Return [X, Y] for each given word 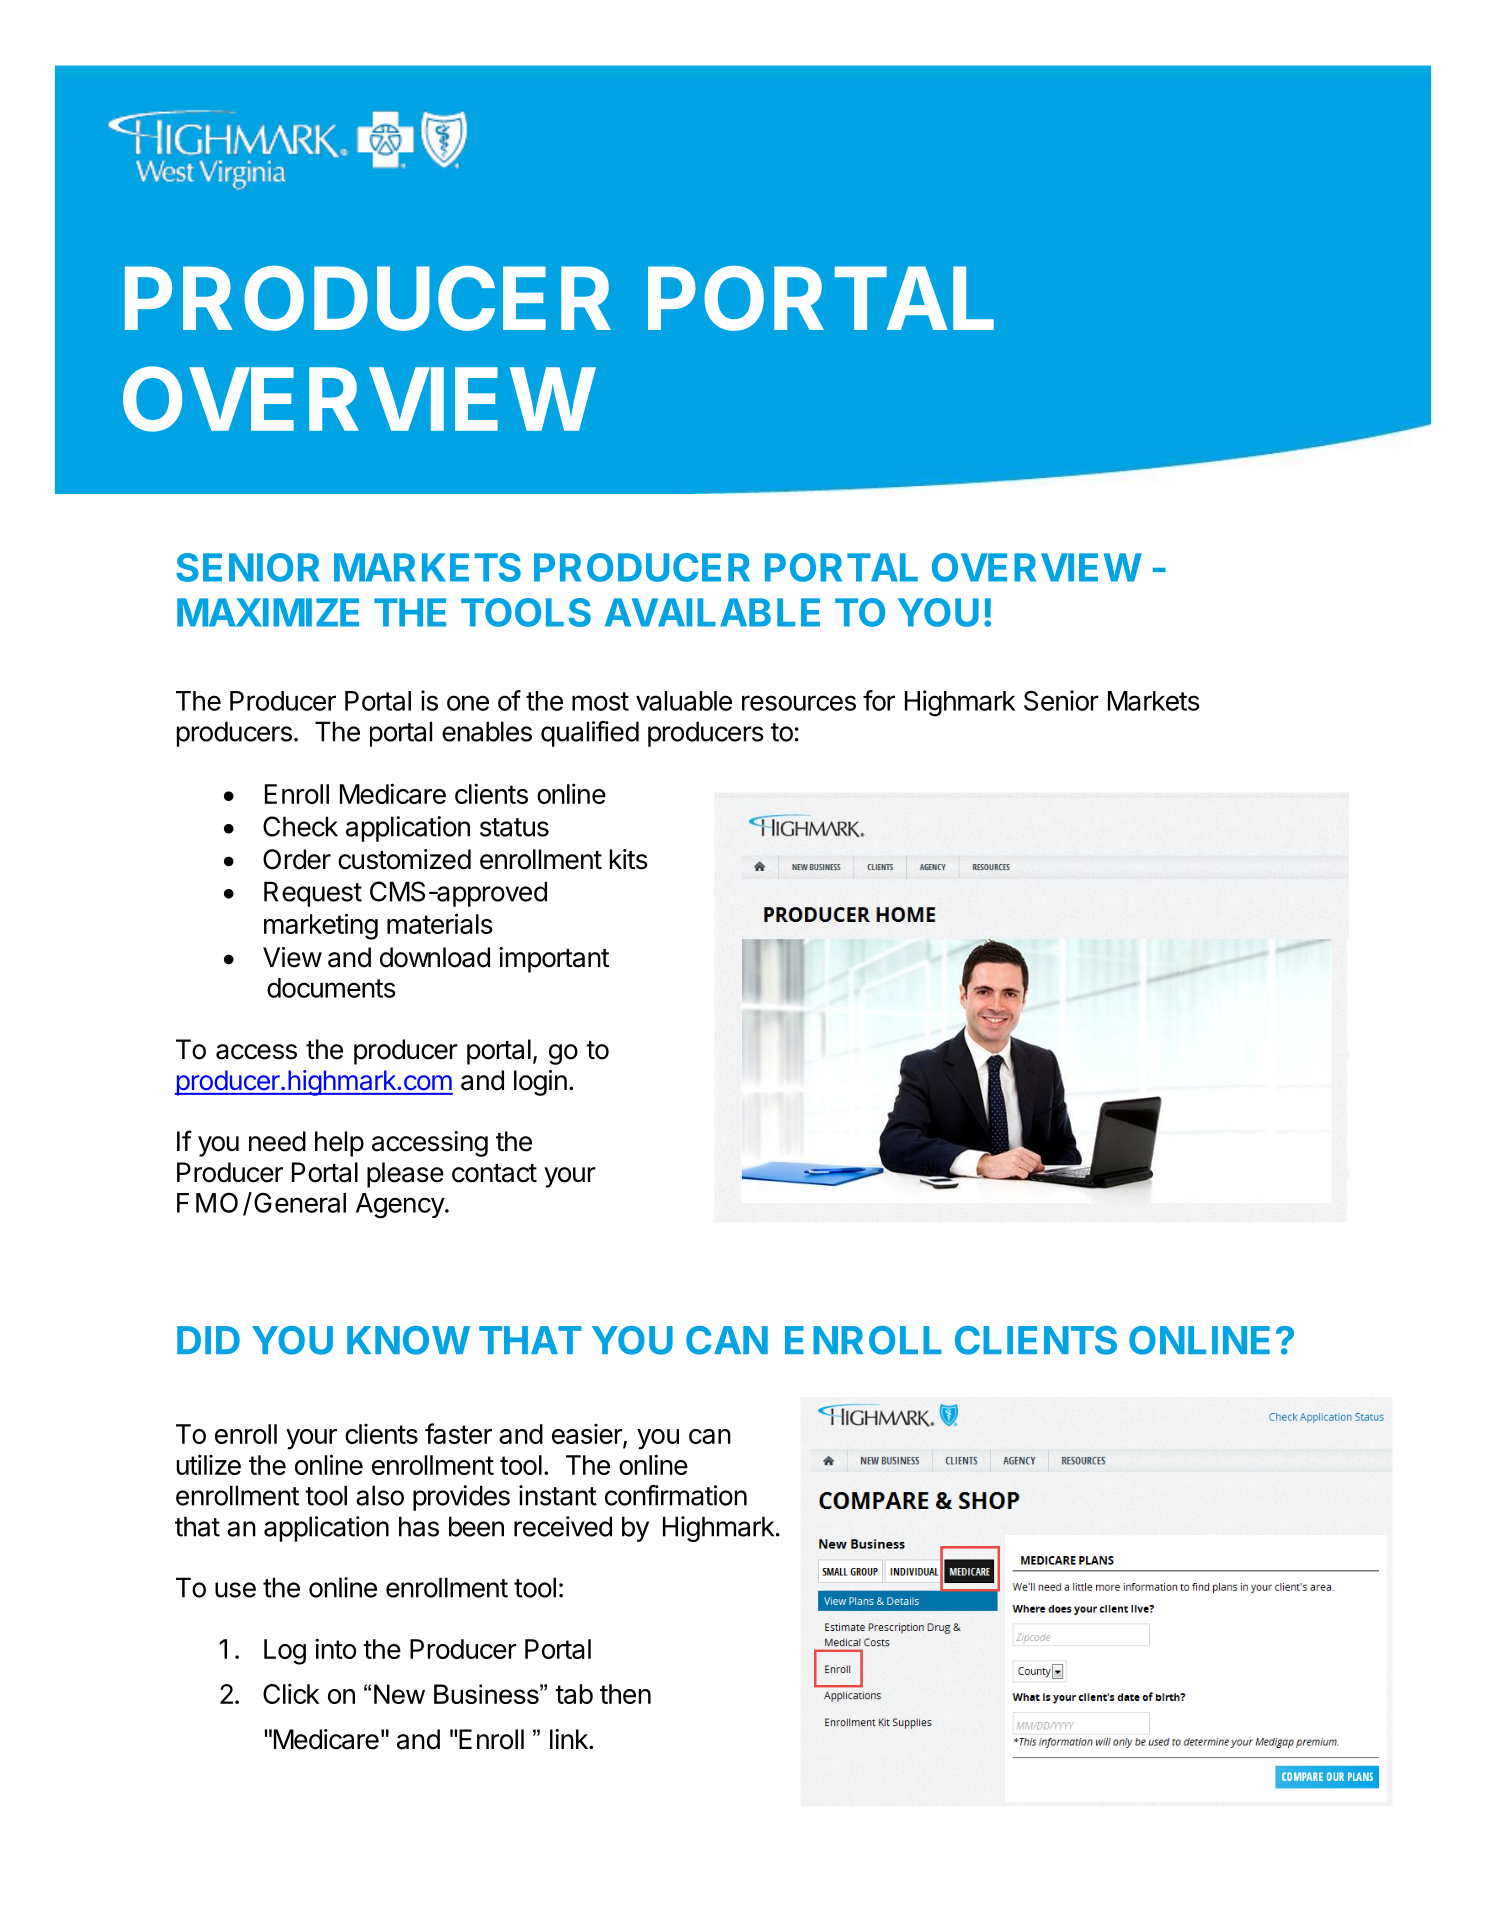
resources [799, 703]
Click [291, 1693]
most [600, 701]
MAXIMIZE [268, 612]
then [625, 1694]
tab [574, 1694]
